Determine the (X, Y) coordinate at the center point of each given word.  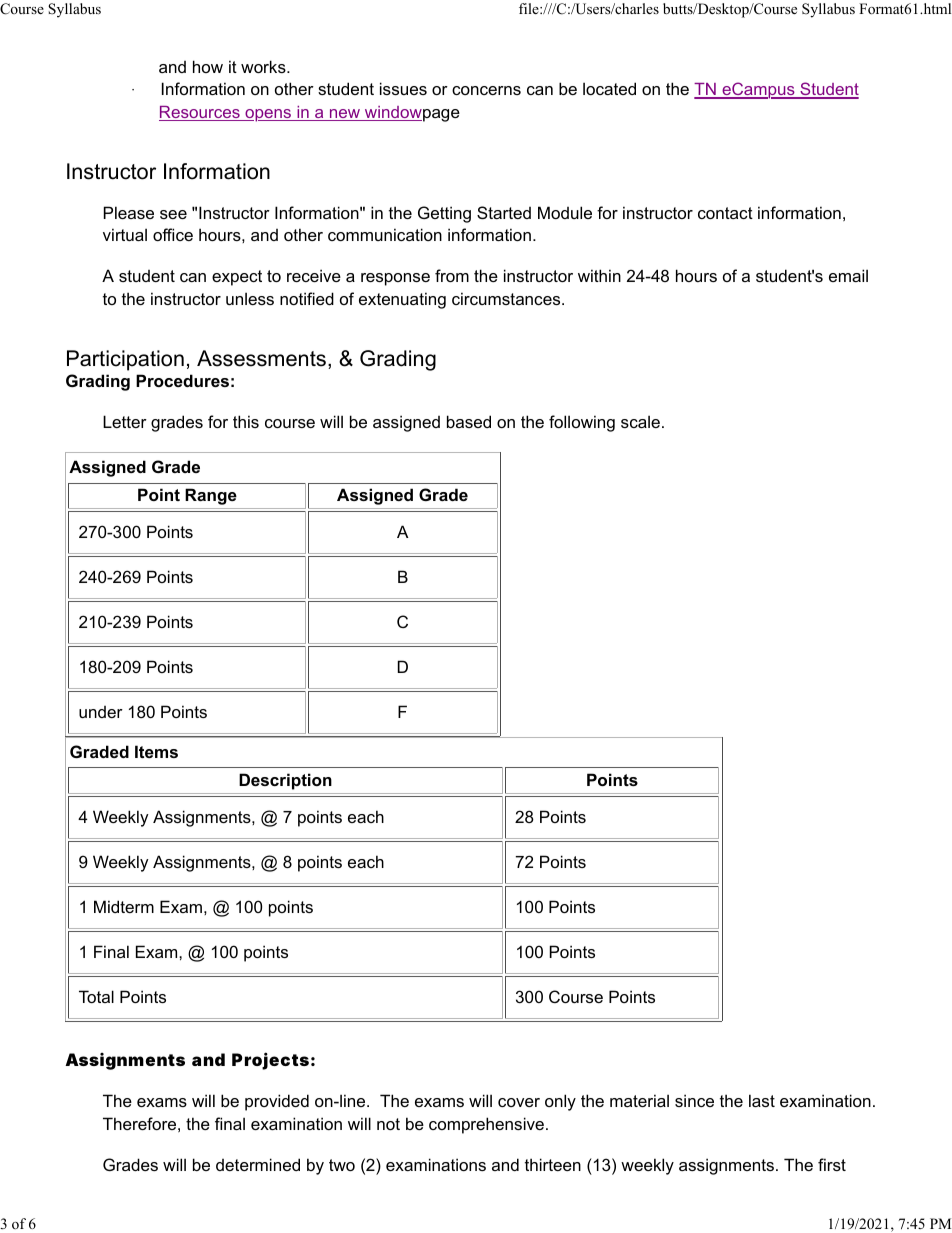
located (609, 88)
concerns (486, 90)
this (246, 421)
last (762, 1100)
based (469, 421)
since (694, 1100)
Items (156, 751)
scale (640, 421)
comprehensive (486, 1125)
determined (258, 1164)
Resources (200, 113)
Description (285, 781)
